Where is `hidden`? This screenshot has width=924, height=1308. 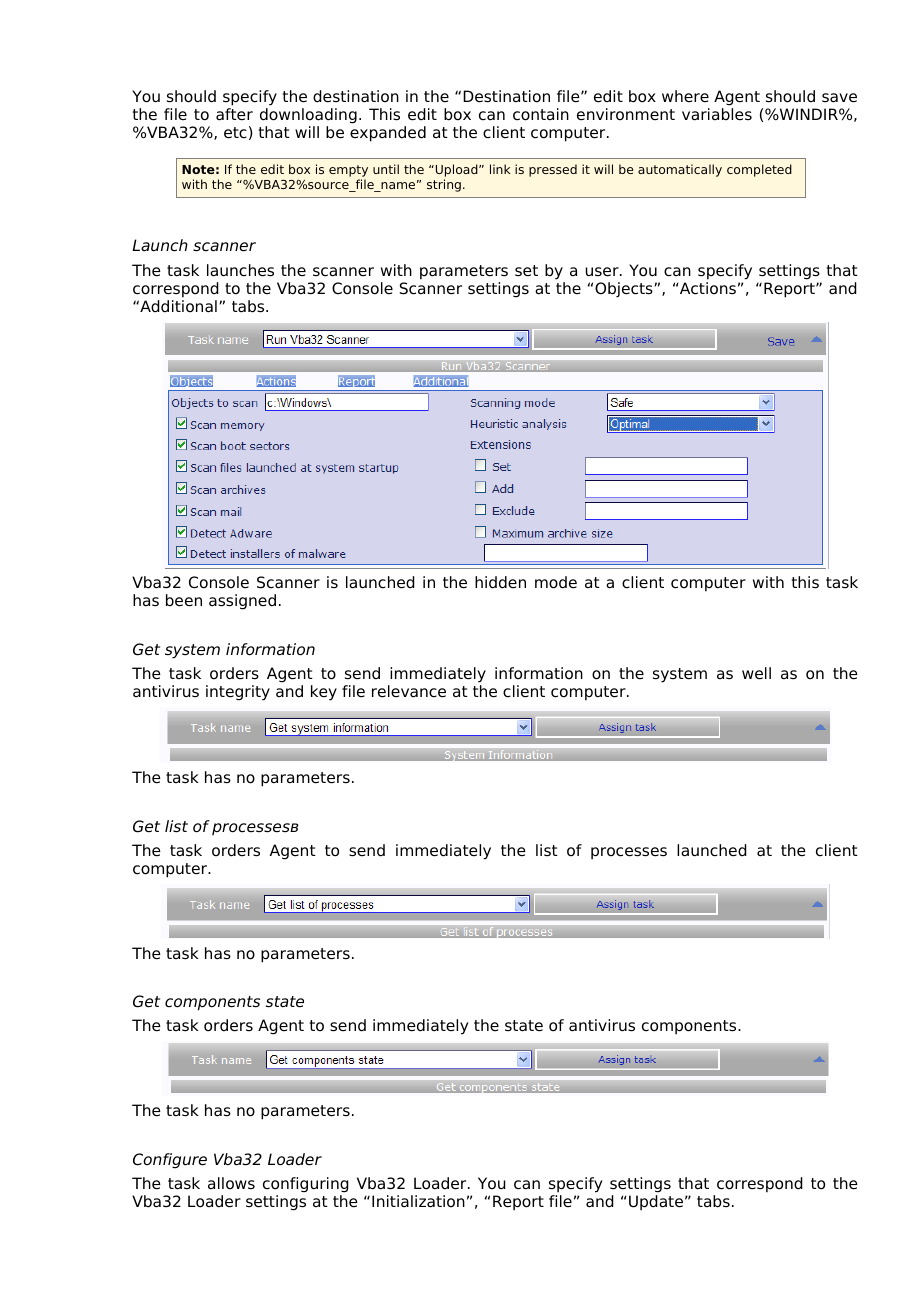
hidden is located at coordinates (500, 582).
